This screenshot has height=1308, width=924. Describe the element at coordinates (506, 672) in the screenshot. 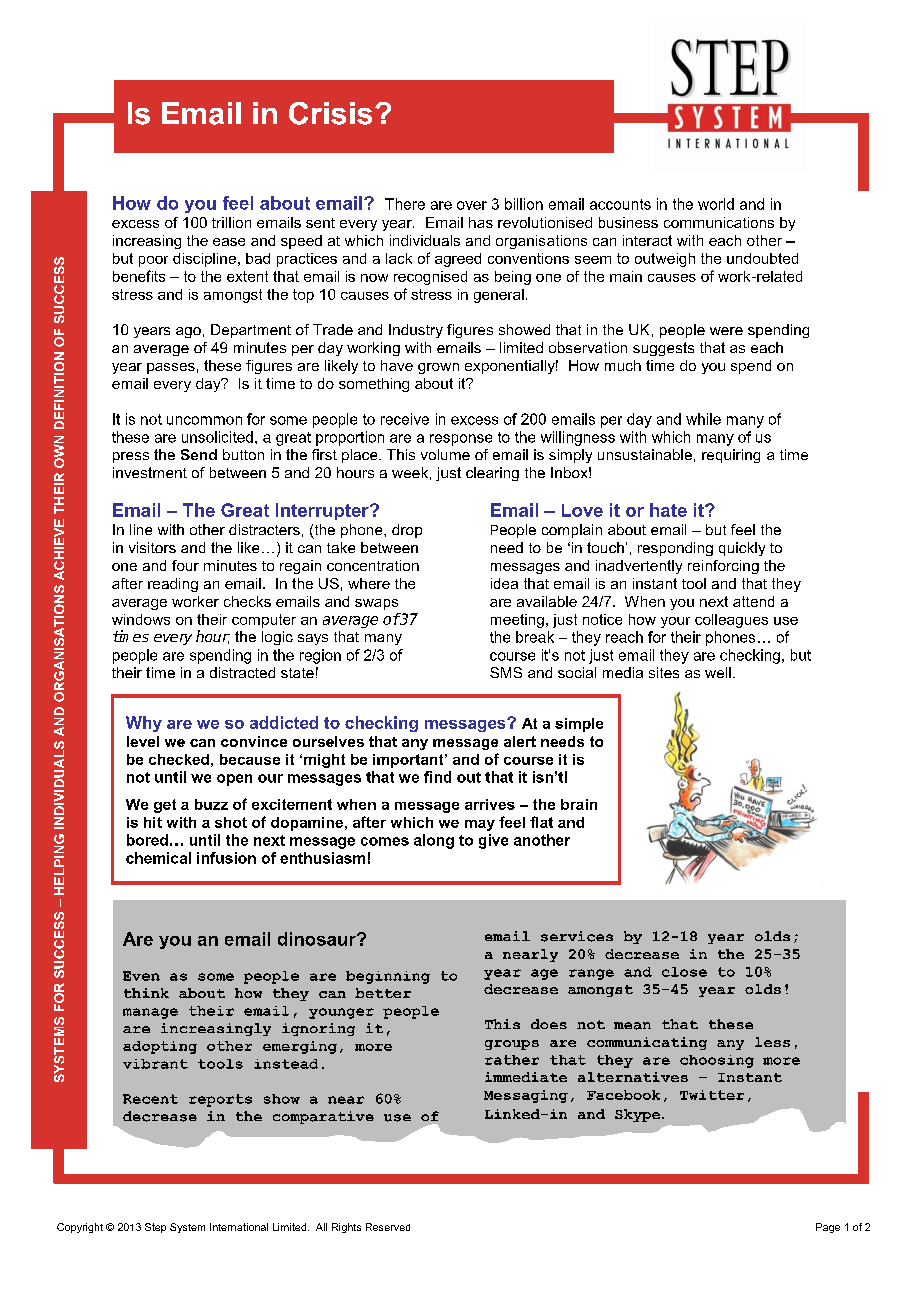

I see `SMS` at that location.
